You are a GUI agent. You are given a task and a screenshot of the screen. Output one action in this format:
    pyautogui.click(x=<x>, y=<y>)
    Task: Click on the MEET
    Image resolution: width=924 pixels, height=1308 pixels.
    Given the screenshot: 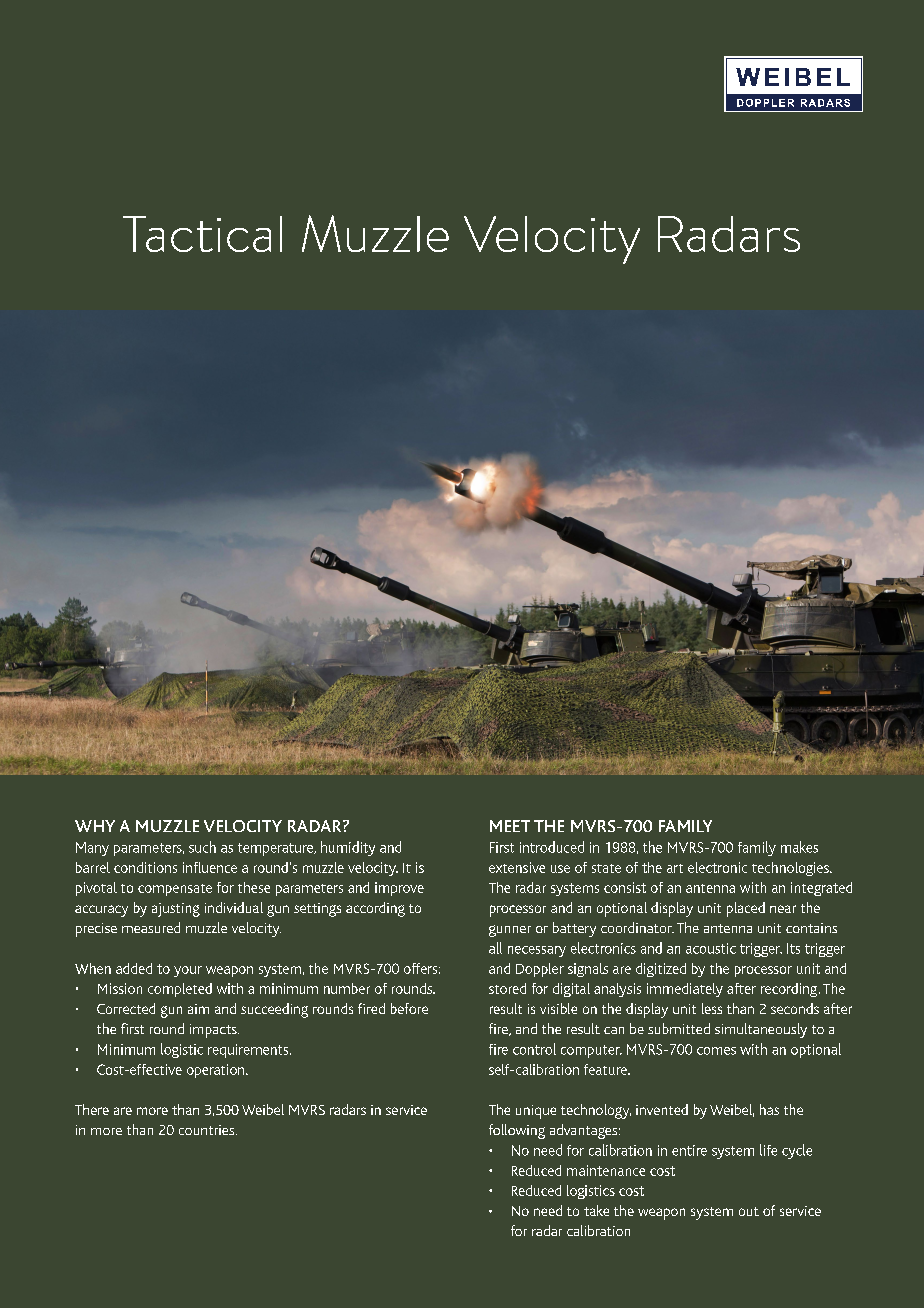 What is the action you would take?
    pyautogui.click(x=510, y=826)
